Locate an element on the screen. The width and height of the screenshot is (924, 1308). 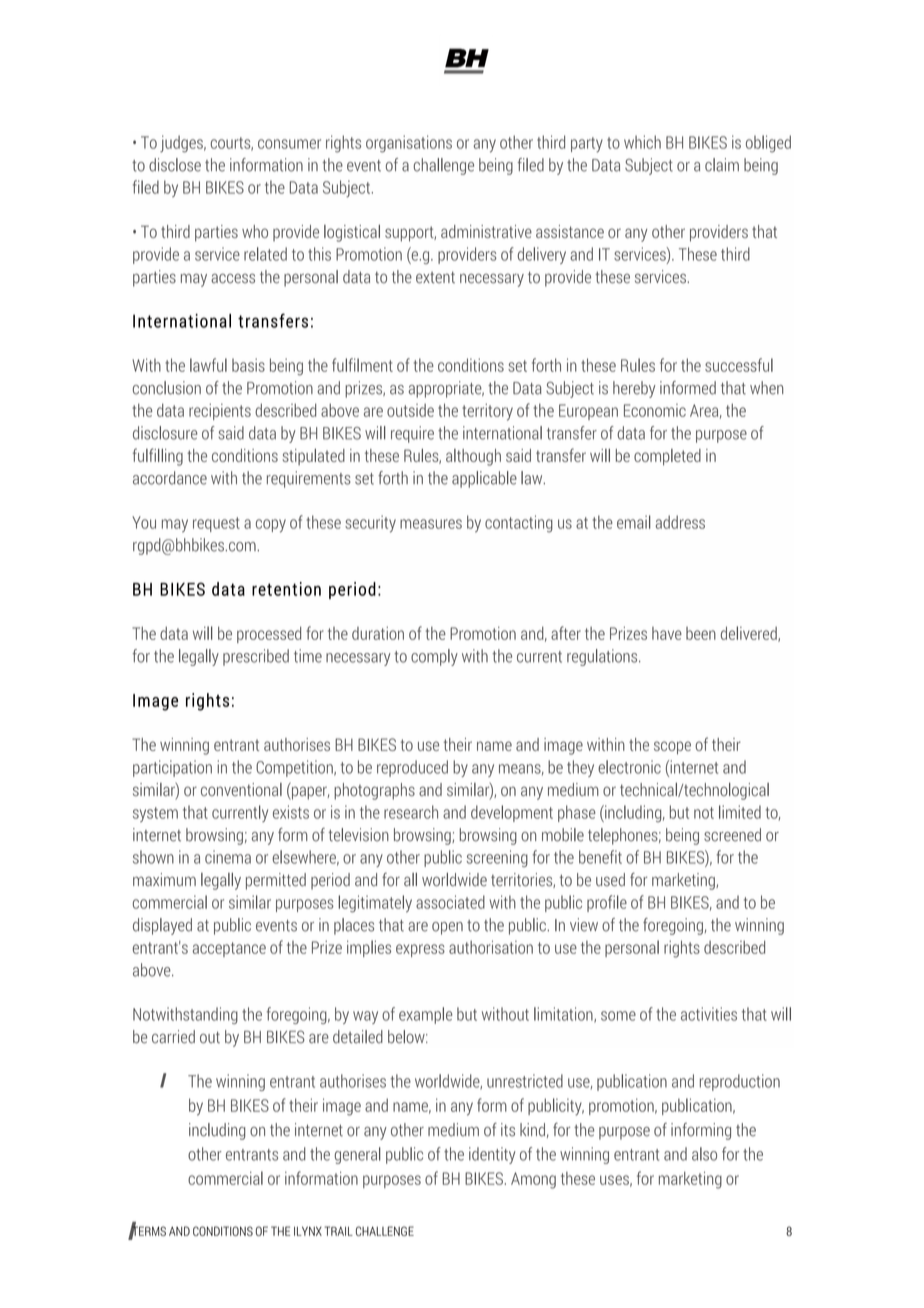
TRAIL is located at coordinates (338, 1231).
